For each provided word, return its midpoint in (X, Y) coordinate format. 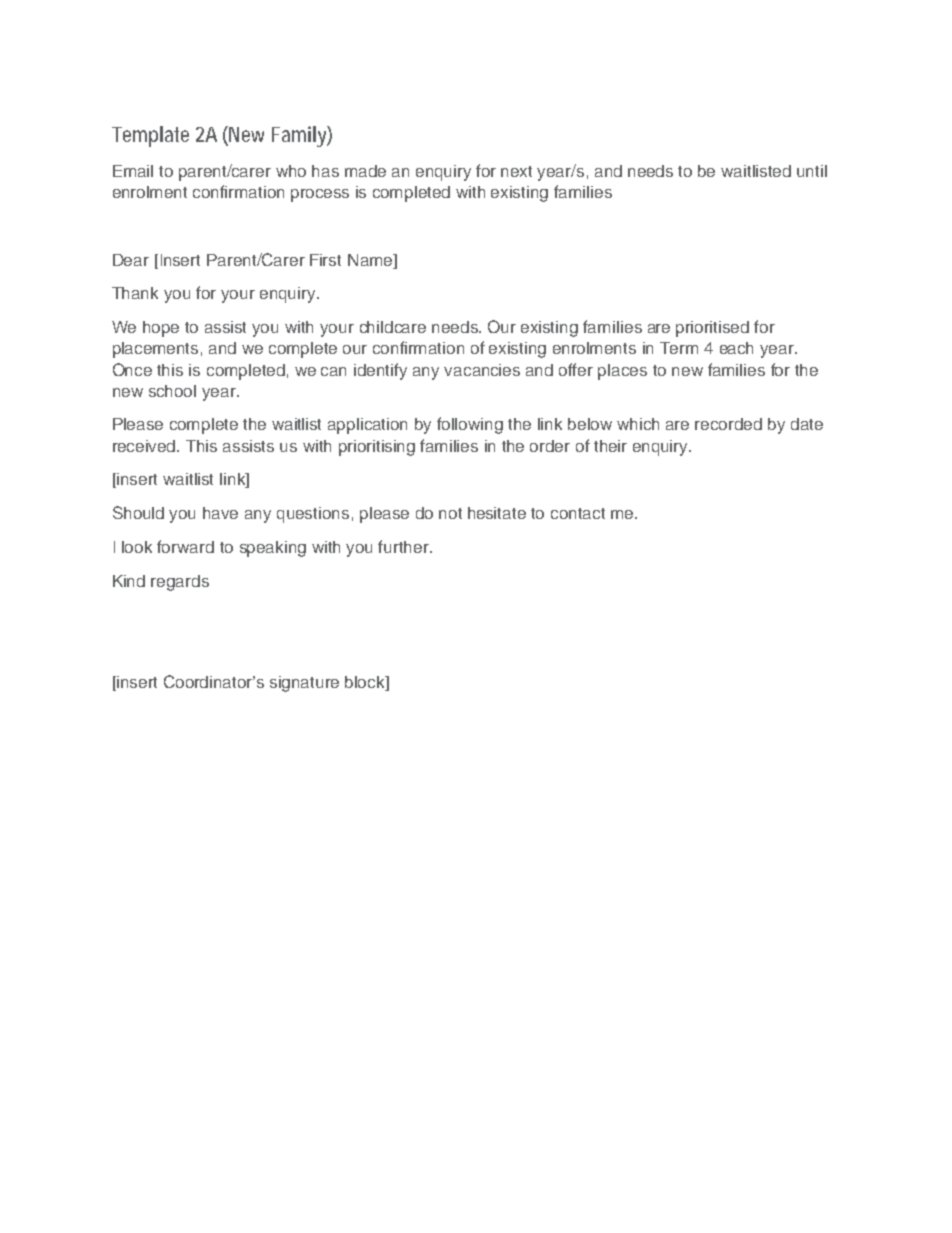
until (812, 171)
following (470, 425)
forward (185, 546)
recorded (728, 424)
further (405, 546)
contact (578, 513)
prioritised (712, 329)
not (450, 513)
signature (304, 684)
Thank (135, 293)
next (516, 171)
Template (150, 136)
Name (371, 260)
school (172, 391)
